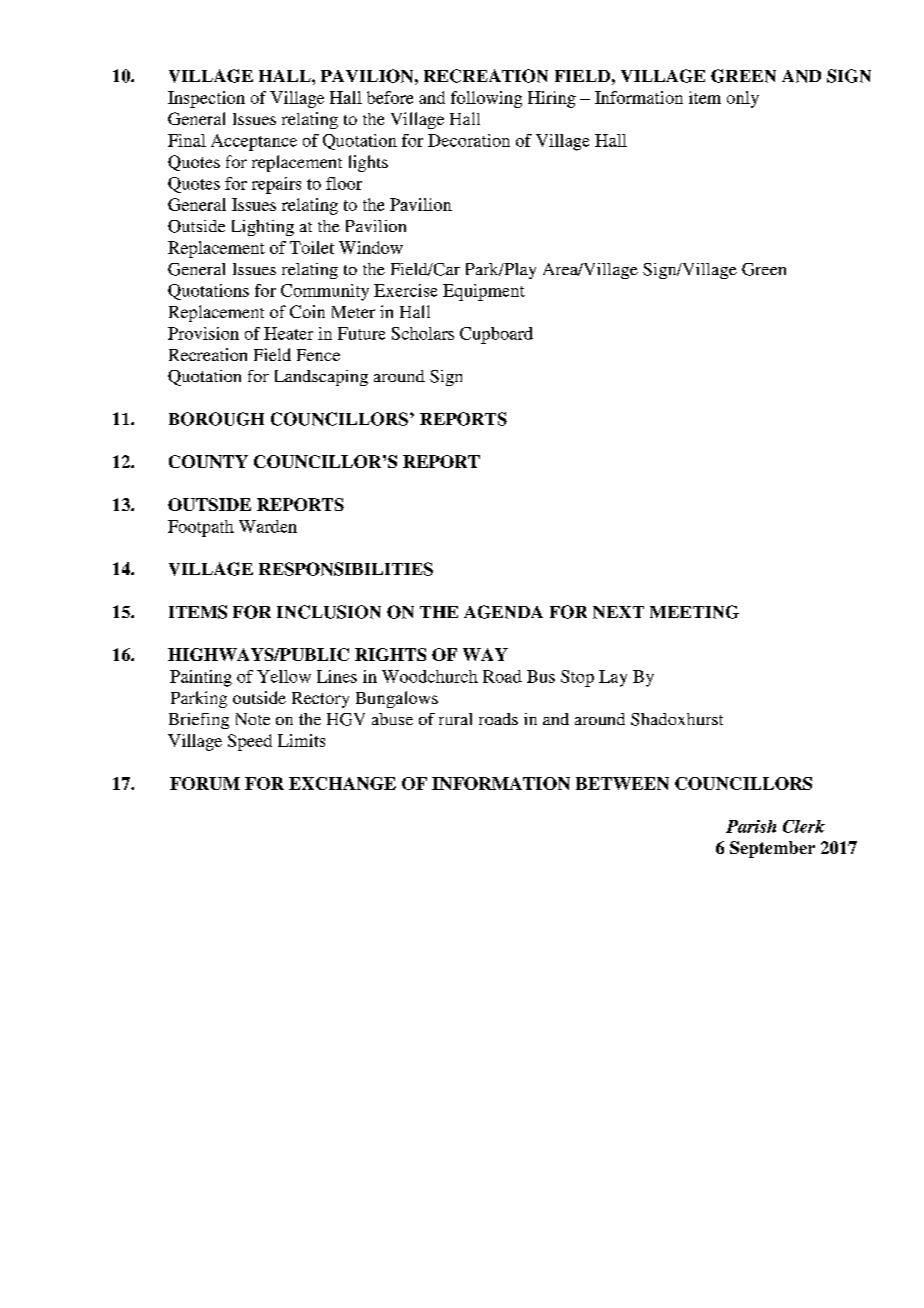 The width and height of the image is (924, 1308). Describe the element at coordinates (329, 612) in the image. I see `INCLUSION` at that location.
